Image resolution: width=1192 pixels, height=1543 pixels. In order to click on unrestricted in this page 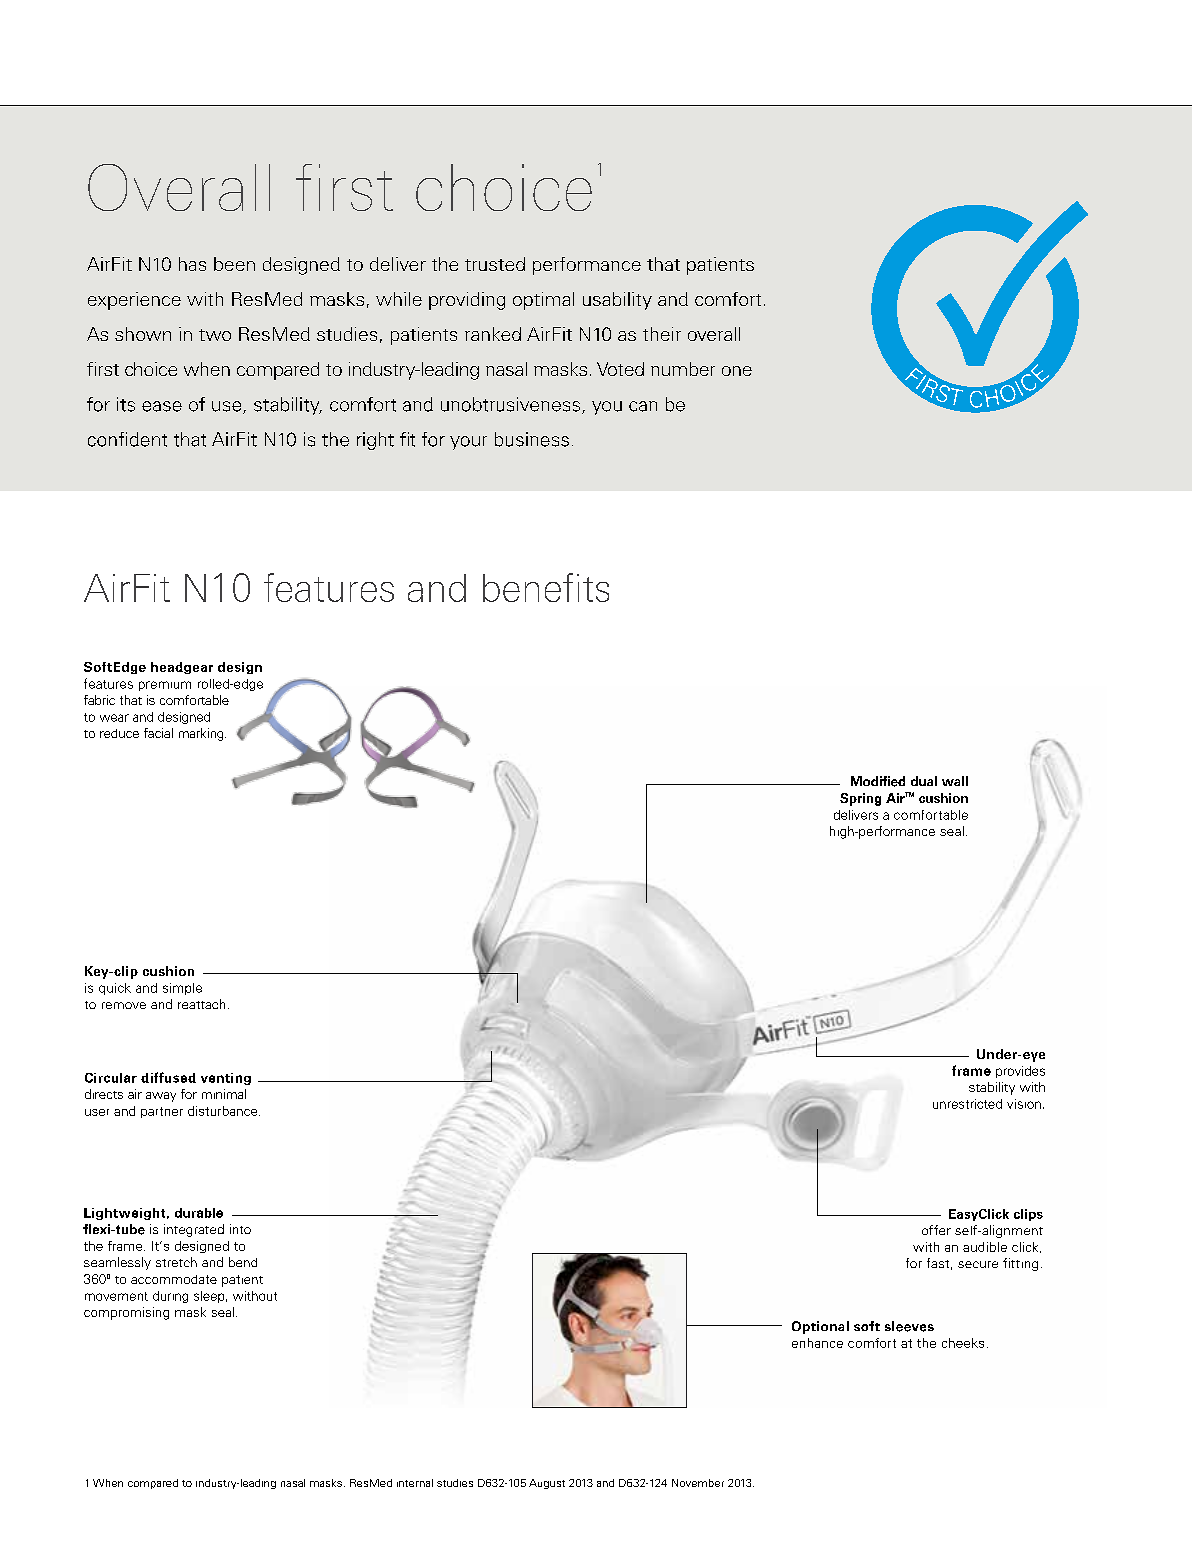, I will do `click(967, 1104)`.
